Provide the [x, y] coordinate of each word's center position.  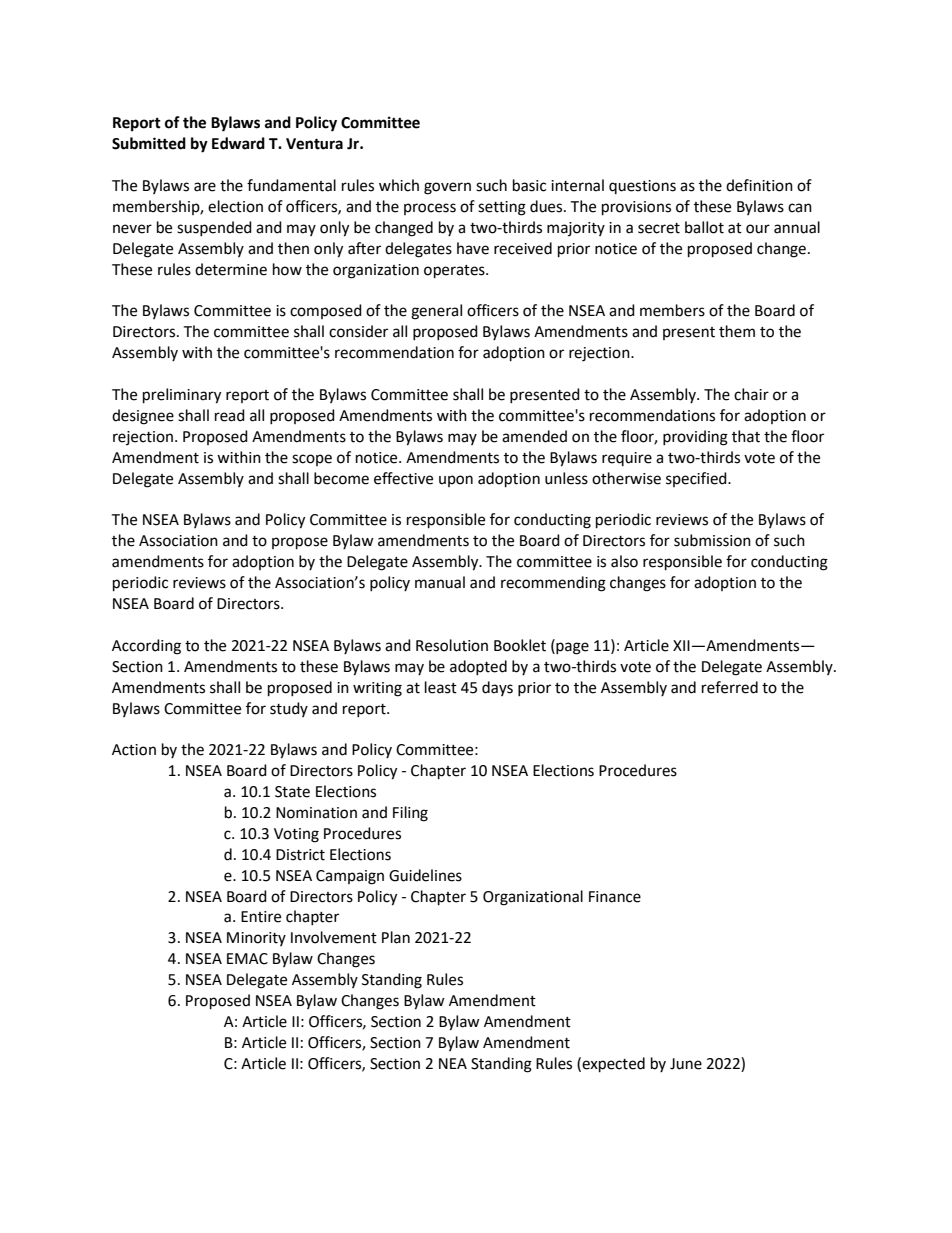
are [205, 187]
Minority [256, 939]
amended [534, 436]
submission [712, 540]
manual [440, 582]
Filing [410, 814]
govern [447, 188]
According [146, 647]
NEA [453, 1063]
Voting [296, 835]
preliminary [182, 396]
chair [751, 394]
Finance [615, 897]
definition [759, 185]
